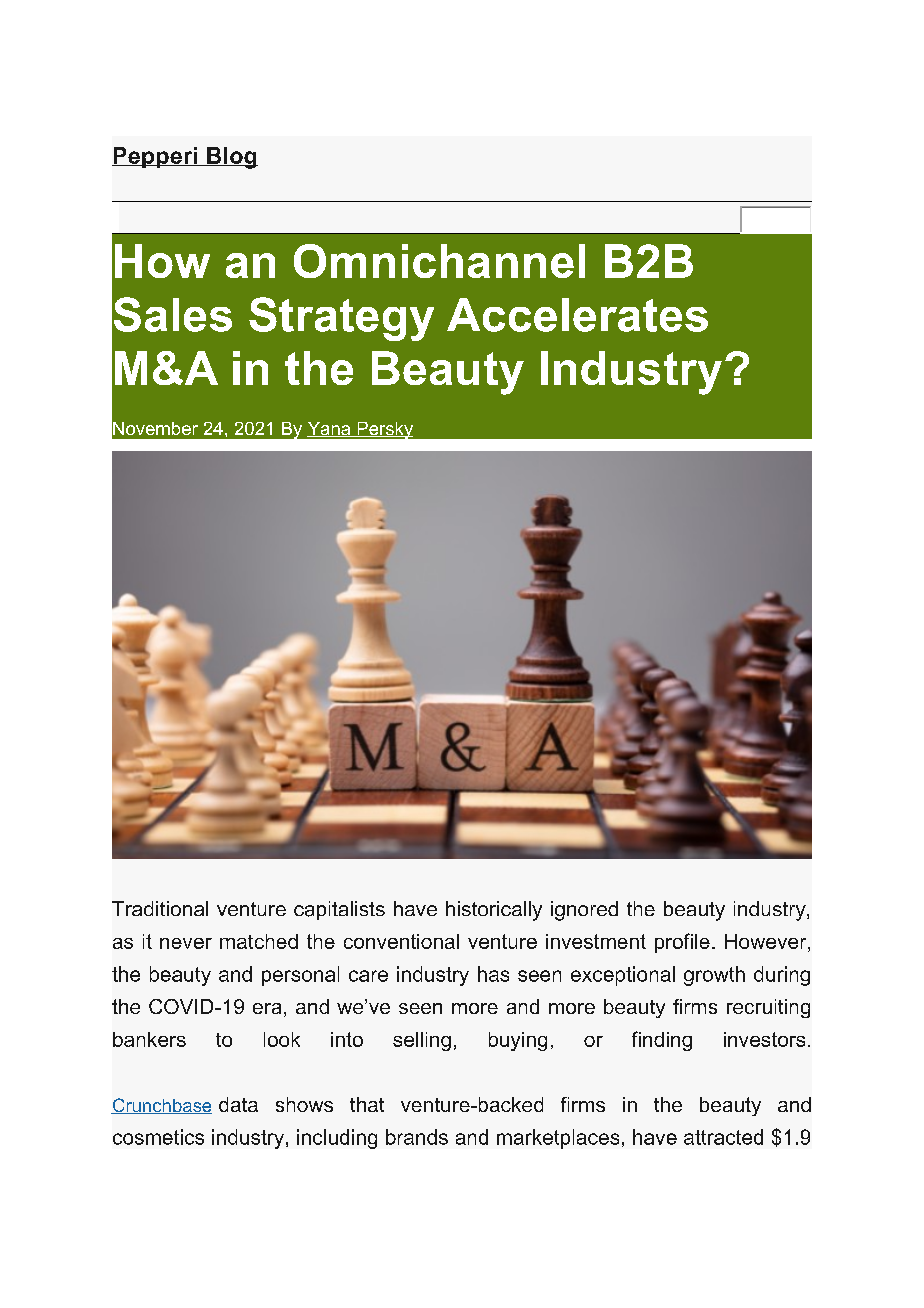 Image resolution: width=924 pixels, height=1308 pixels. Describe the element at coordinates (493, 974) in the image. I see `has` at that location.
